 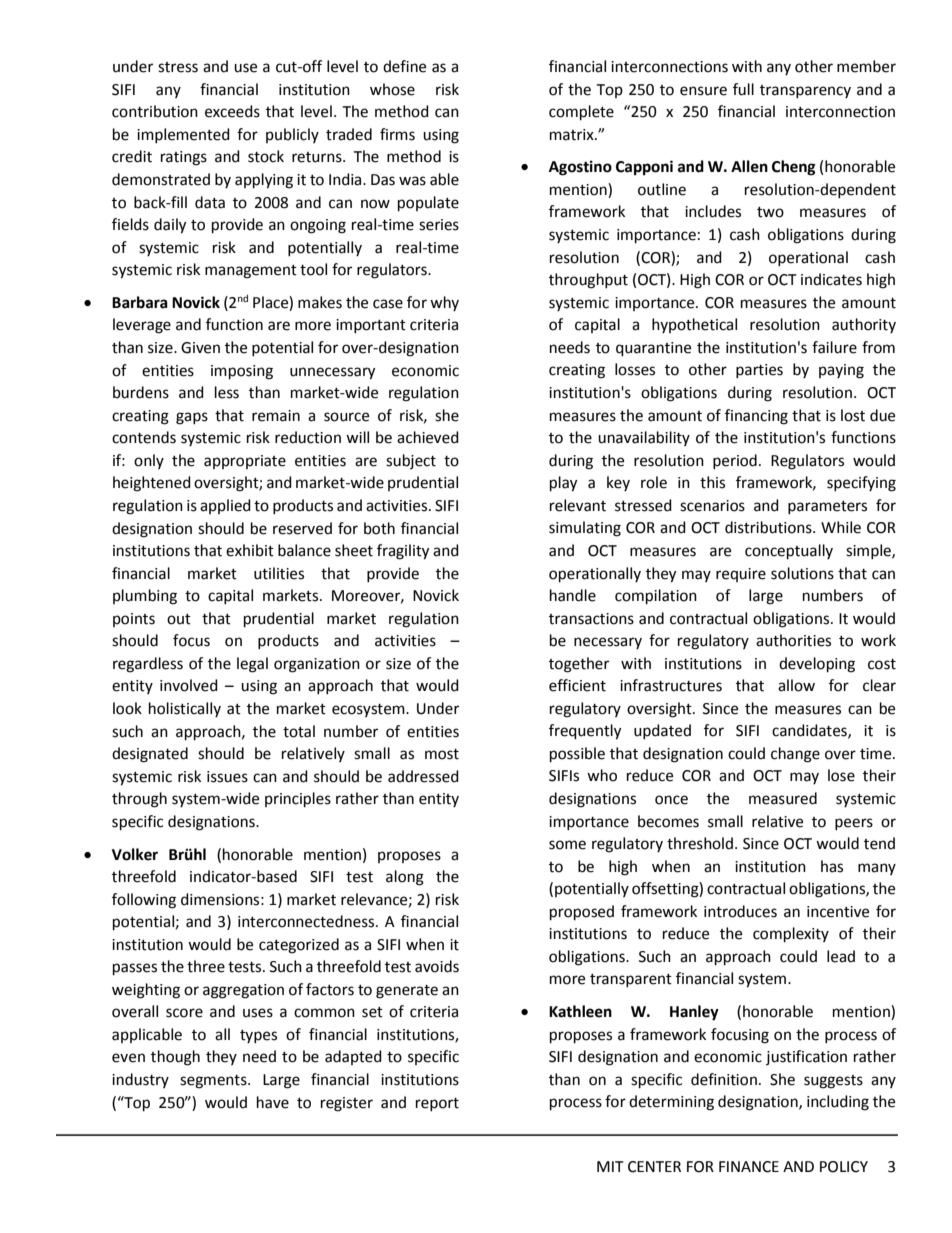 What do you see at coordinates (232, 111) in the screenshot?
I see `exceeds` at bounding box center [232, 111].
